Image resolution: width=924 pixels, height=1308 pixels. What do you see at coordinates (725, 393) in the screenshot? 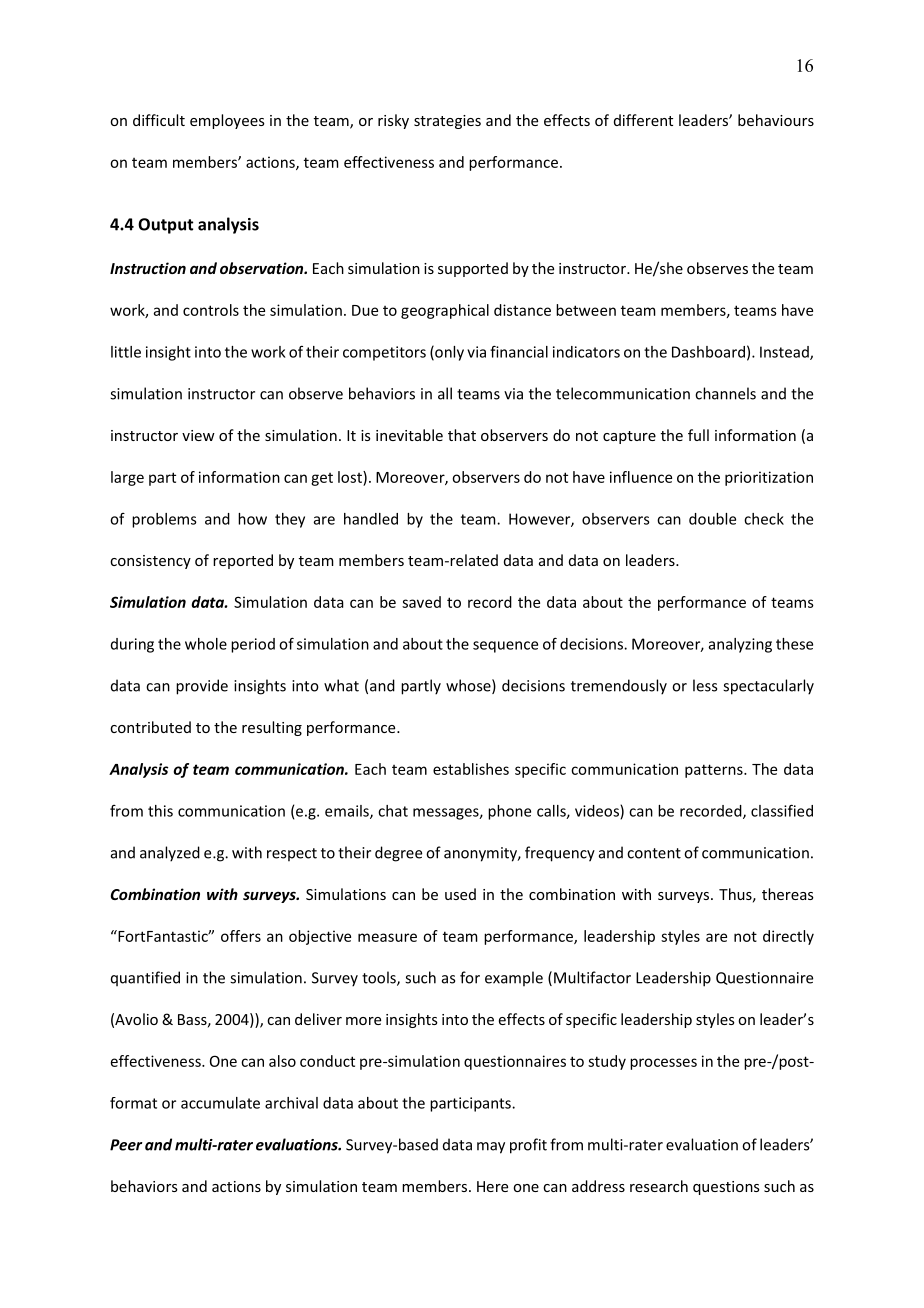
I see `channels` at bounding box center [725, 393].
